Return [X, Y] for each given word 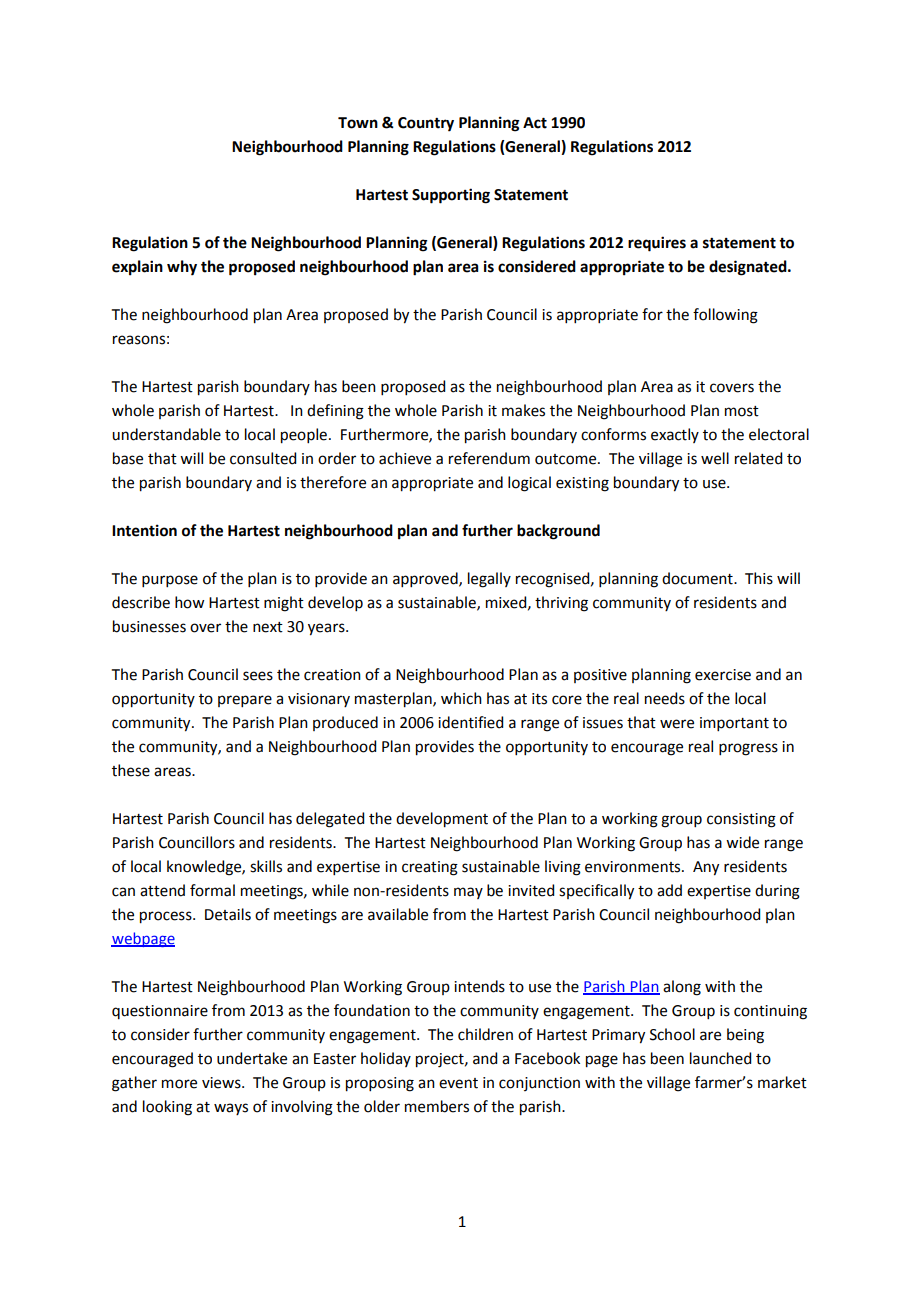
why [182, 268]
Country [426, 124]
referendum [489, 458]
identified [470, 722]
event [458, 1083]
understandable [166, 434]
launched [720, 1058]
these [131, 770]
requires [657, 244]
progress [748, 749]
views [222, 1083]
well [715, 458]
